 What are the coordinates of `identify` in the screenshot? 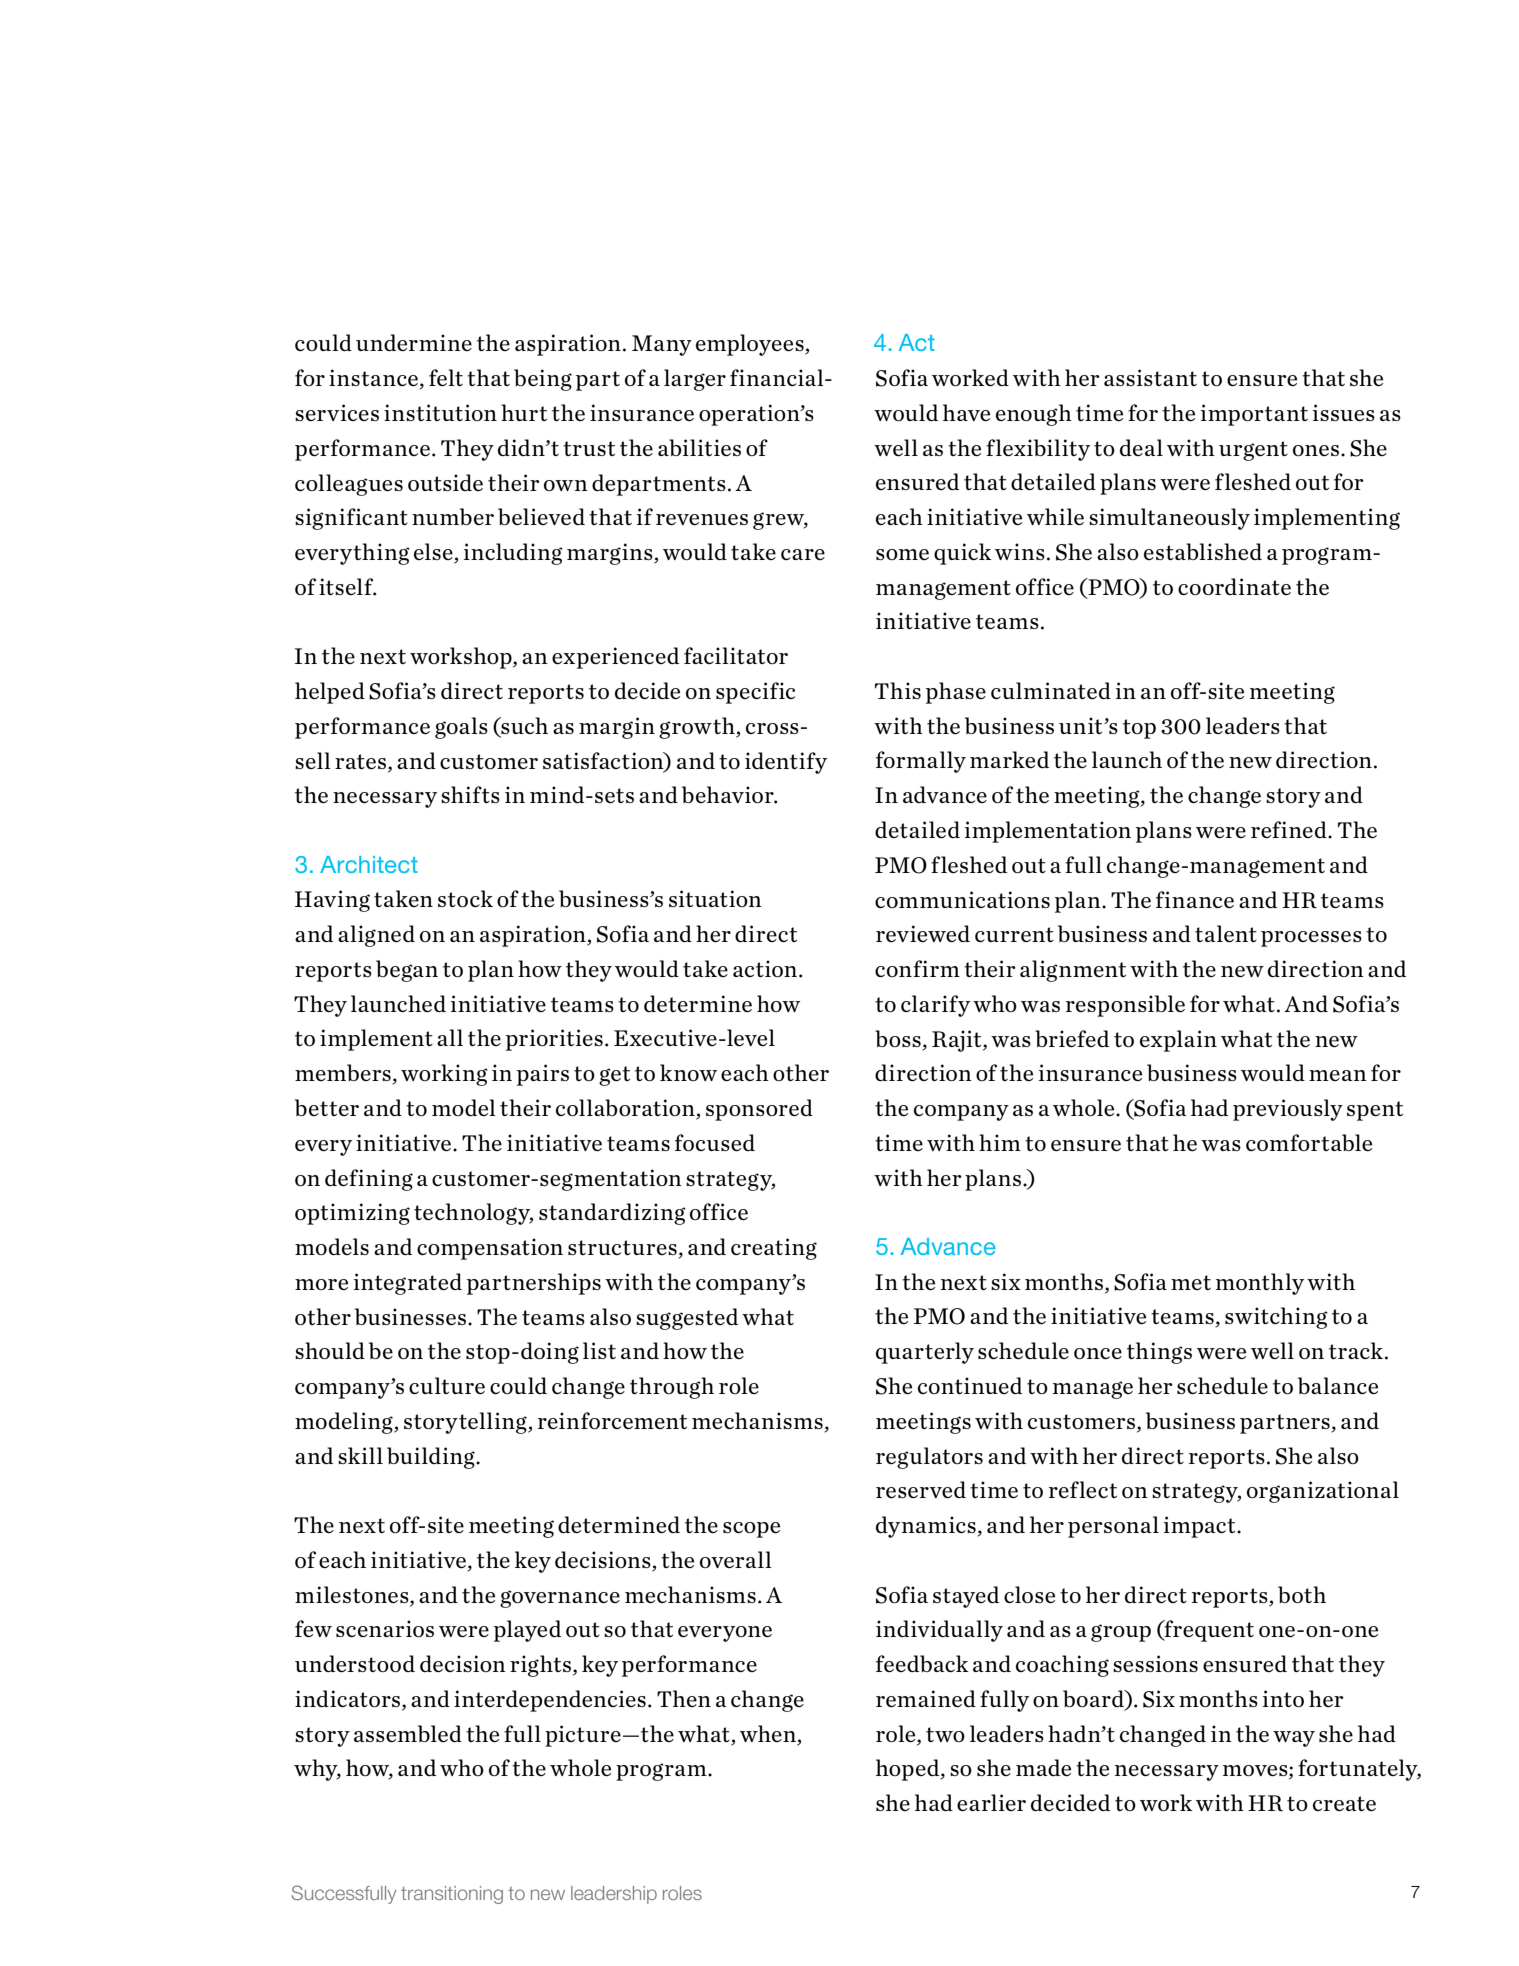 It's located at (786, 763).
